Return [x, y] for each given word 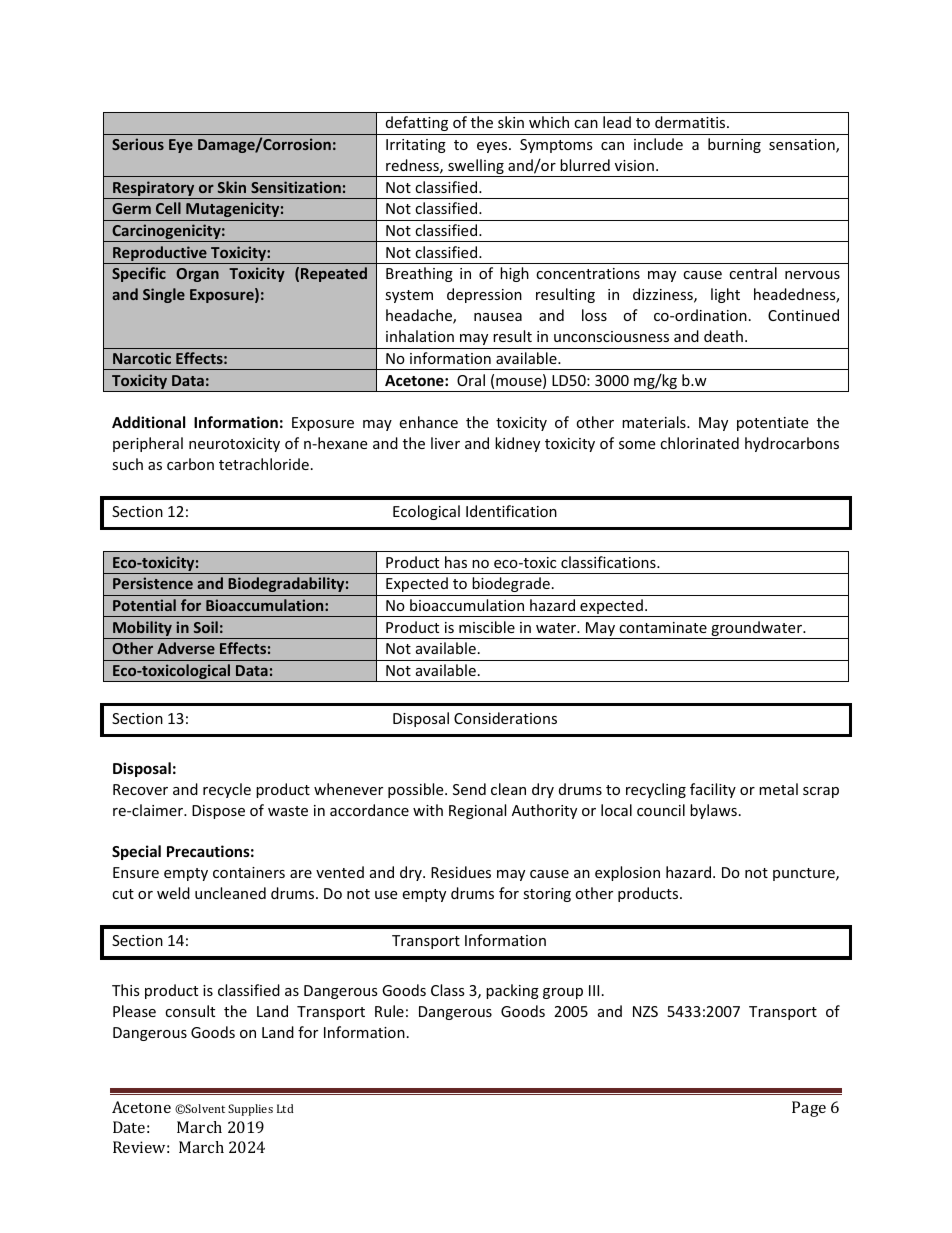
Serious [138, 144]
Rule [389, 1011]
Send [469, 789]
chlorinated [699, 443]
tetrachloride [264, 464]
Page [809, 1109]
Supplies [250, 1110]
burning [734, 145]
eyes [493, 147]
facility [713, 790]
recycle [227, 790]
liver [445, 443]
